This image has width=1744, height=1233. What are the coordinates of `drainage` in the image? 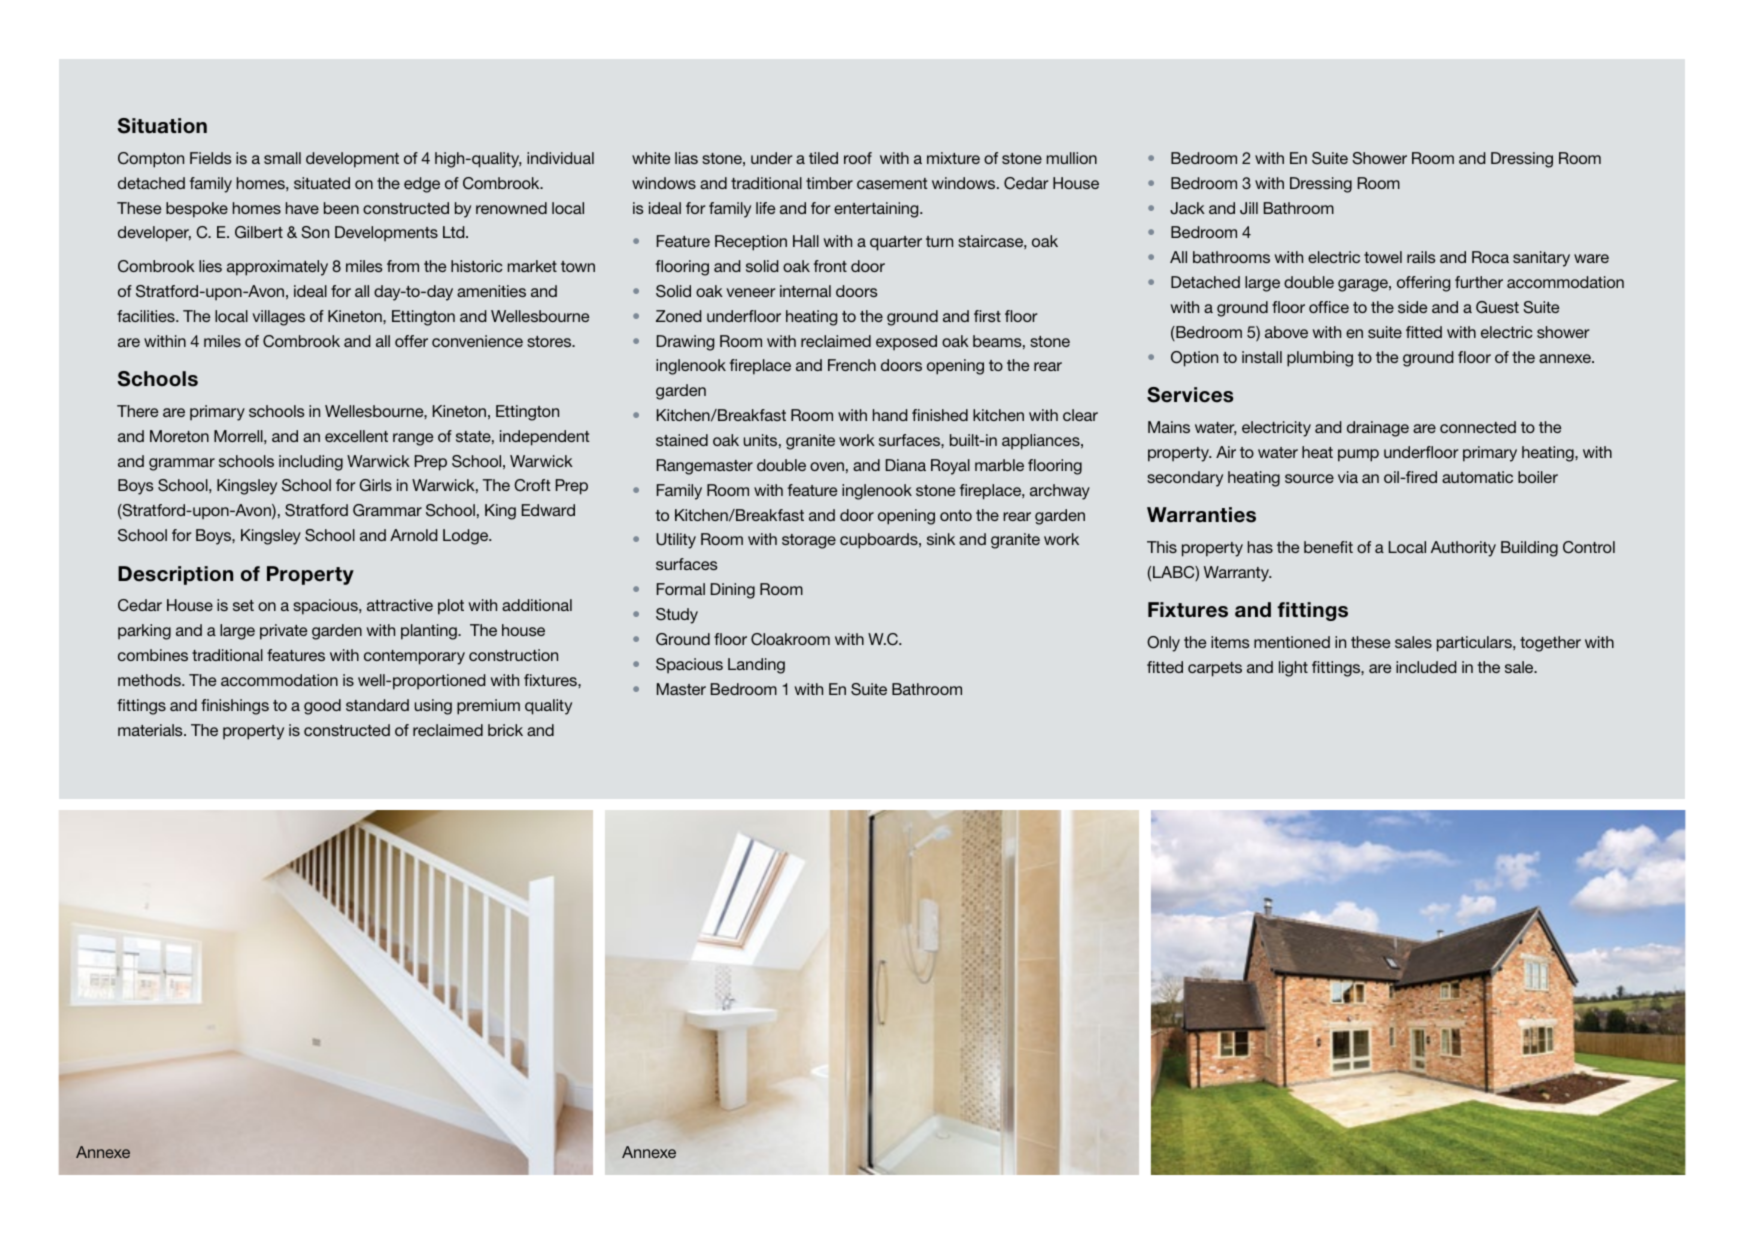 It's located at (1378, 429).
